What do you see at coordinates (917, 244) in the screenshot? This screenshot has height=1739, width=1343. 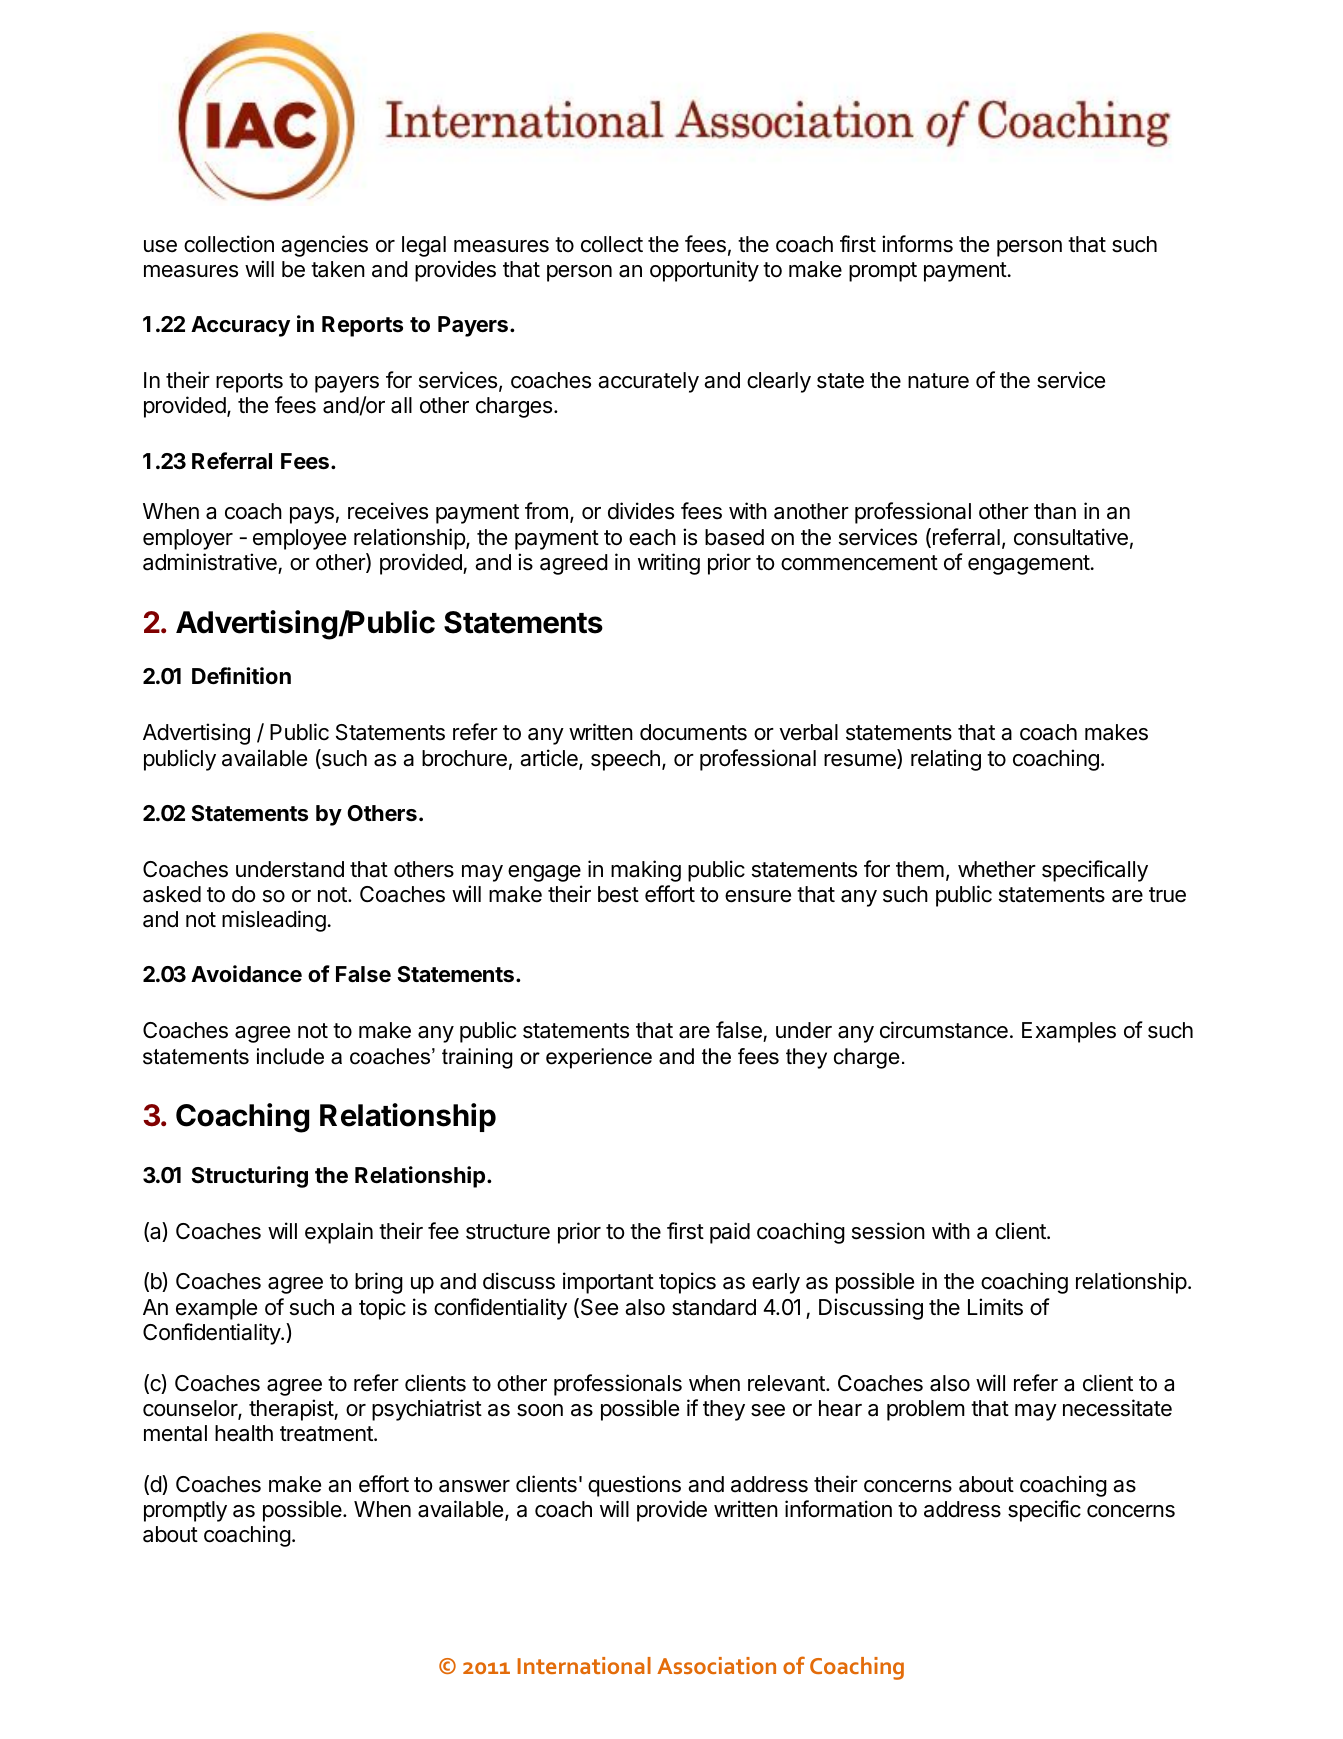 I see `informs` at bounding box center [917, 244].
